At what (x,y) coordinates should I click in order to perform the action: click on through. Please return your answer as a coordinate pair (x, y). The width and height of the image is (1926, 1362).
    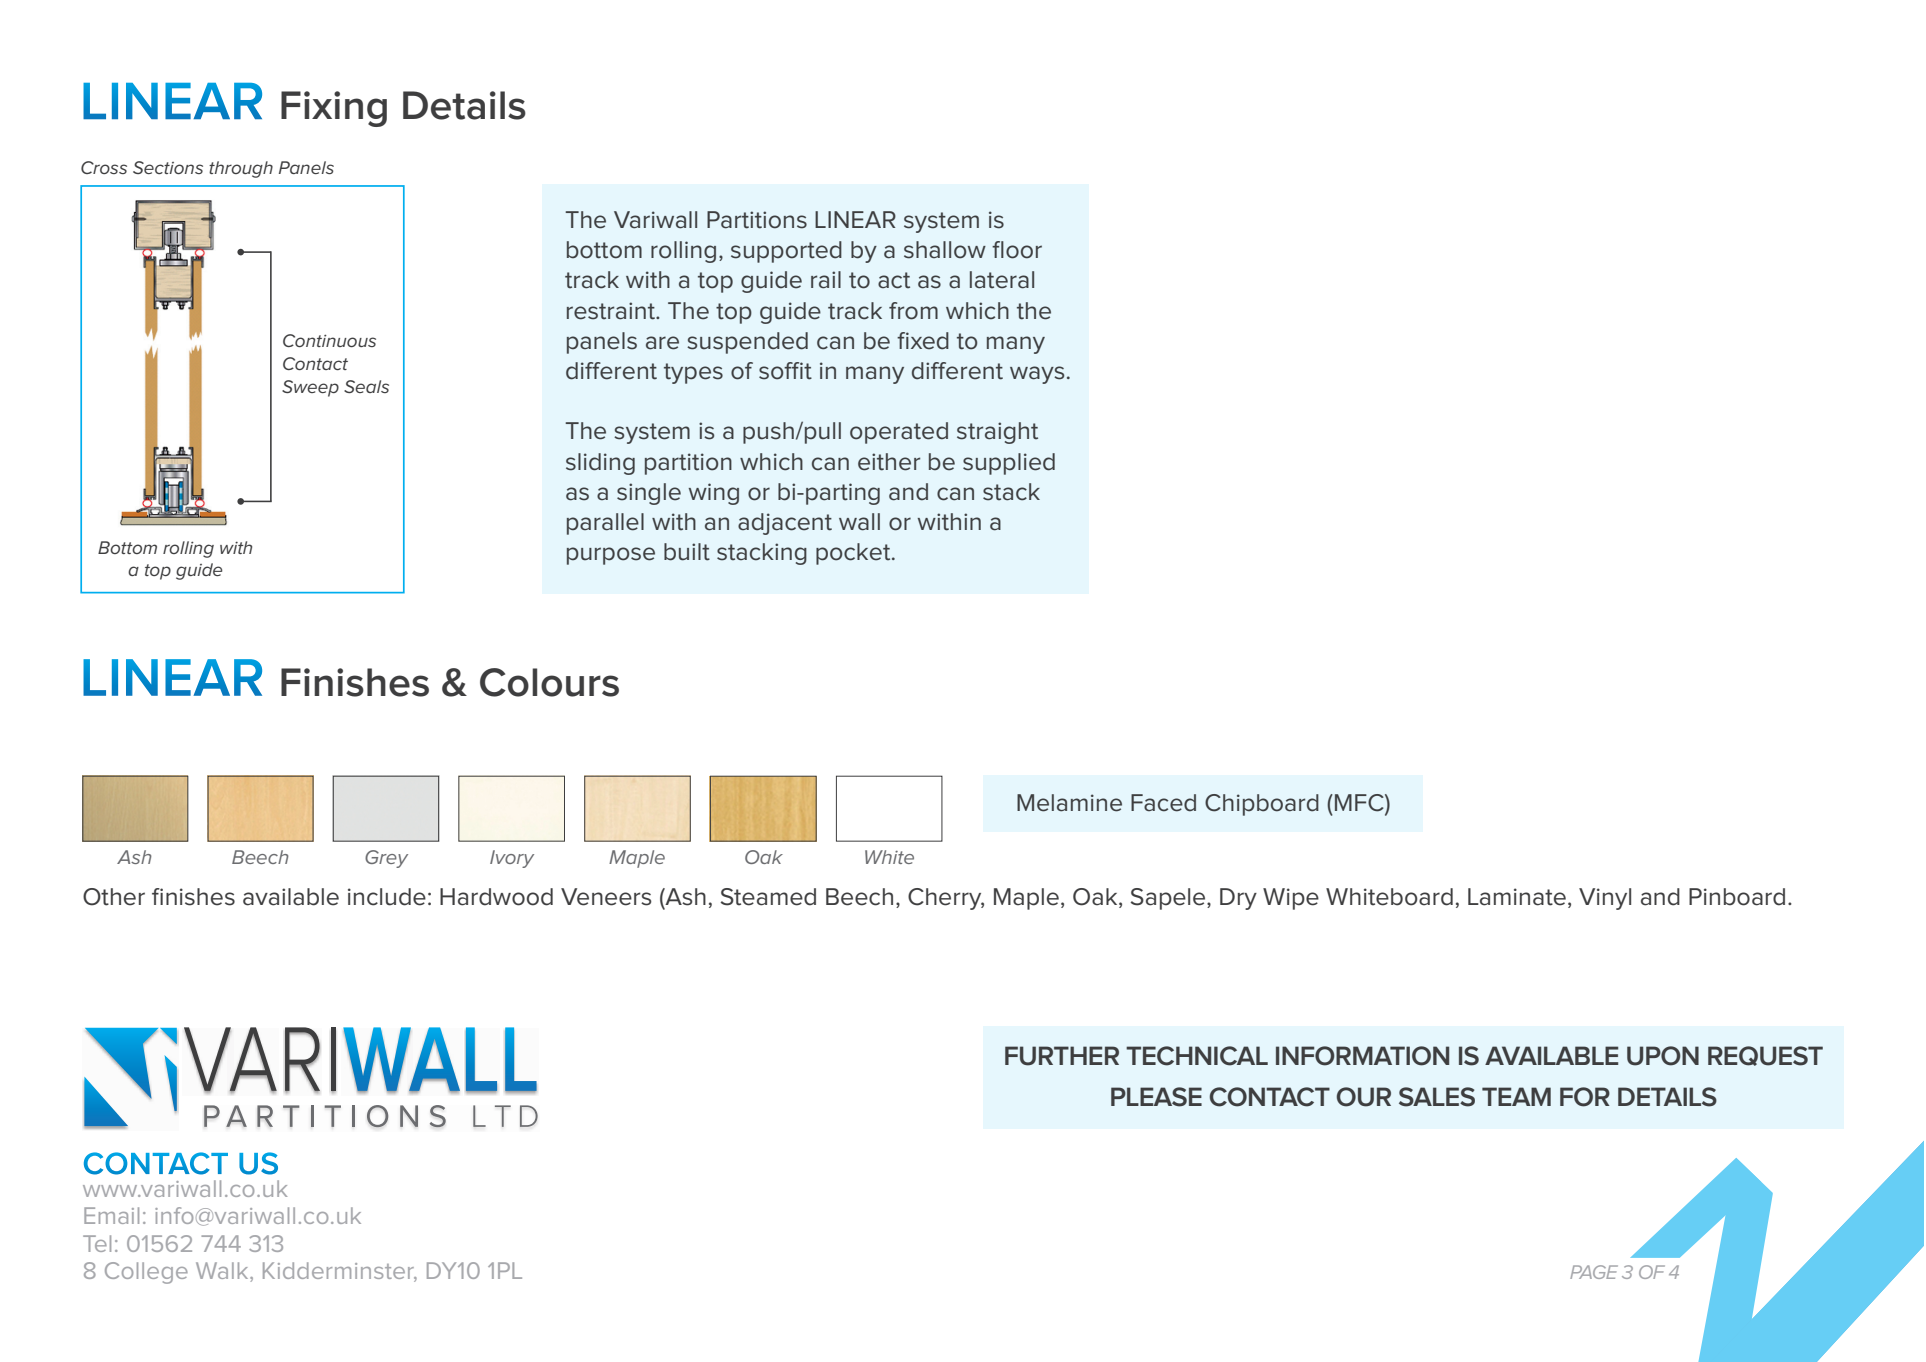
    Looking at the image, I should click on (241, 169).
